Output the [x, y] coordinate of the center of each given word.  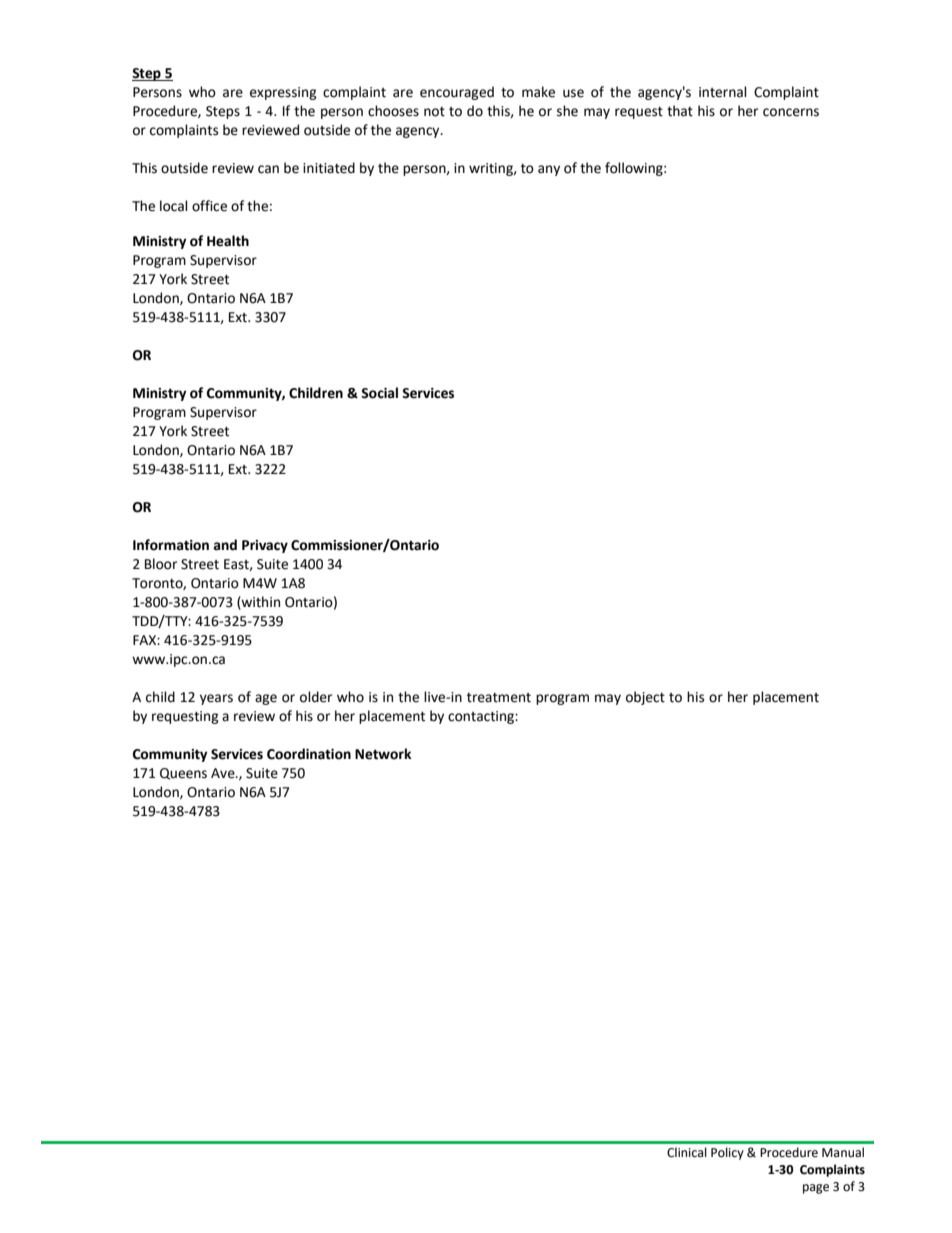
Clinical [687, 1152]
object [645, 698]
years [216, 699]
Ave [224, 773]
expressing [283, 93]
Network [383, 754]
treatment [499, 698]
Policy [727, 1153]
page [816, 1189]
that [680, 111]
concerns [791, 112]
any [549, 170]
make [538, 92]
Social [379, 393]
